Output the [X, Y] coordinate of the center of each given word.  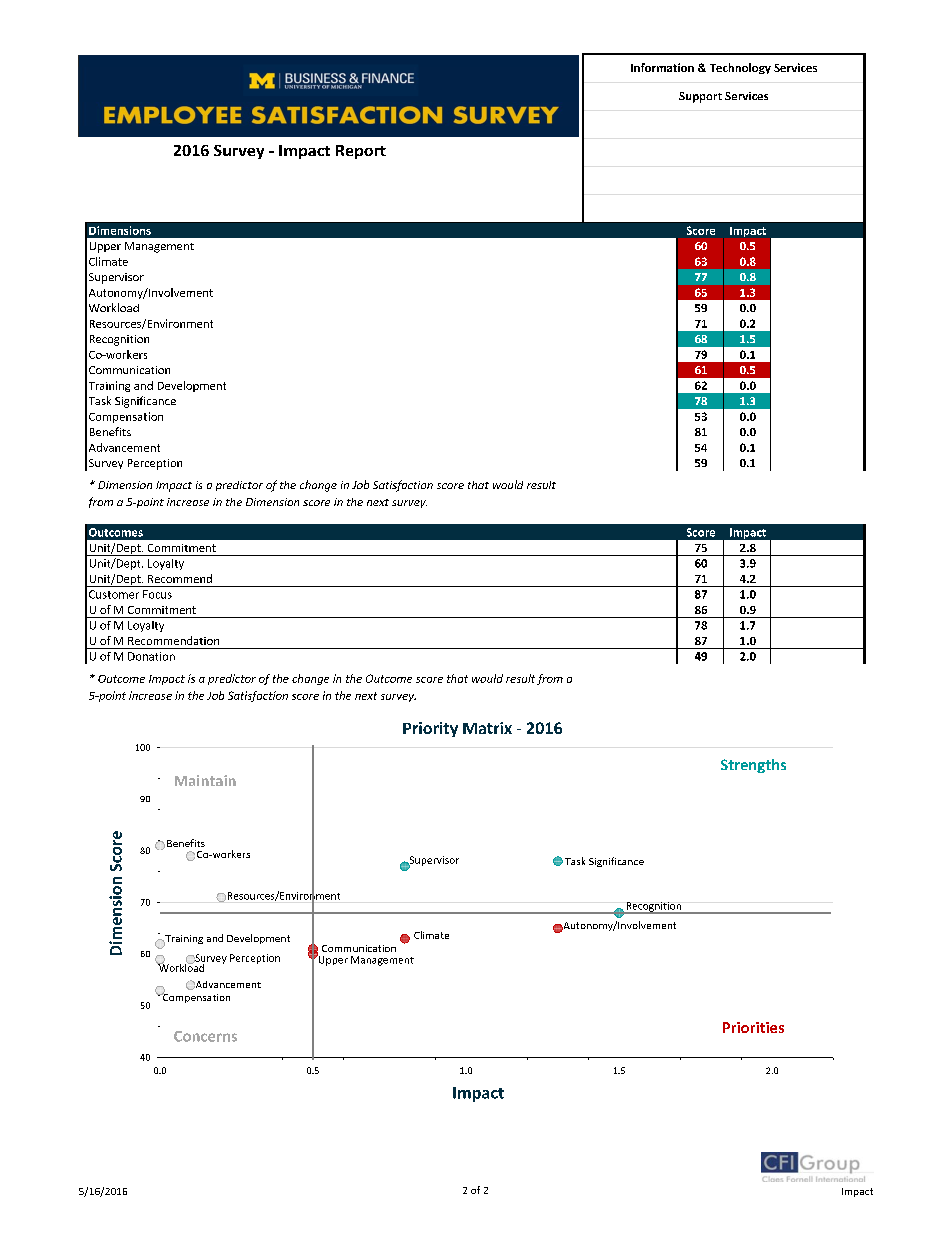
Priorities [753, 1027]
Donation [151, 656]
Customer [114, 594]
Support [700, 97]
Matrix [487, 728]
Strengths [753, 766]
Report [361, 152]
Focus [157, 594]
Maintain [205, 780]
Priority [430, 729]
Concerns [205, 1036]
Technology [740, 68]
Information [662, 67]
